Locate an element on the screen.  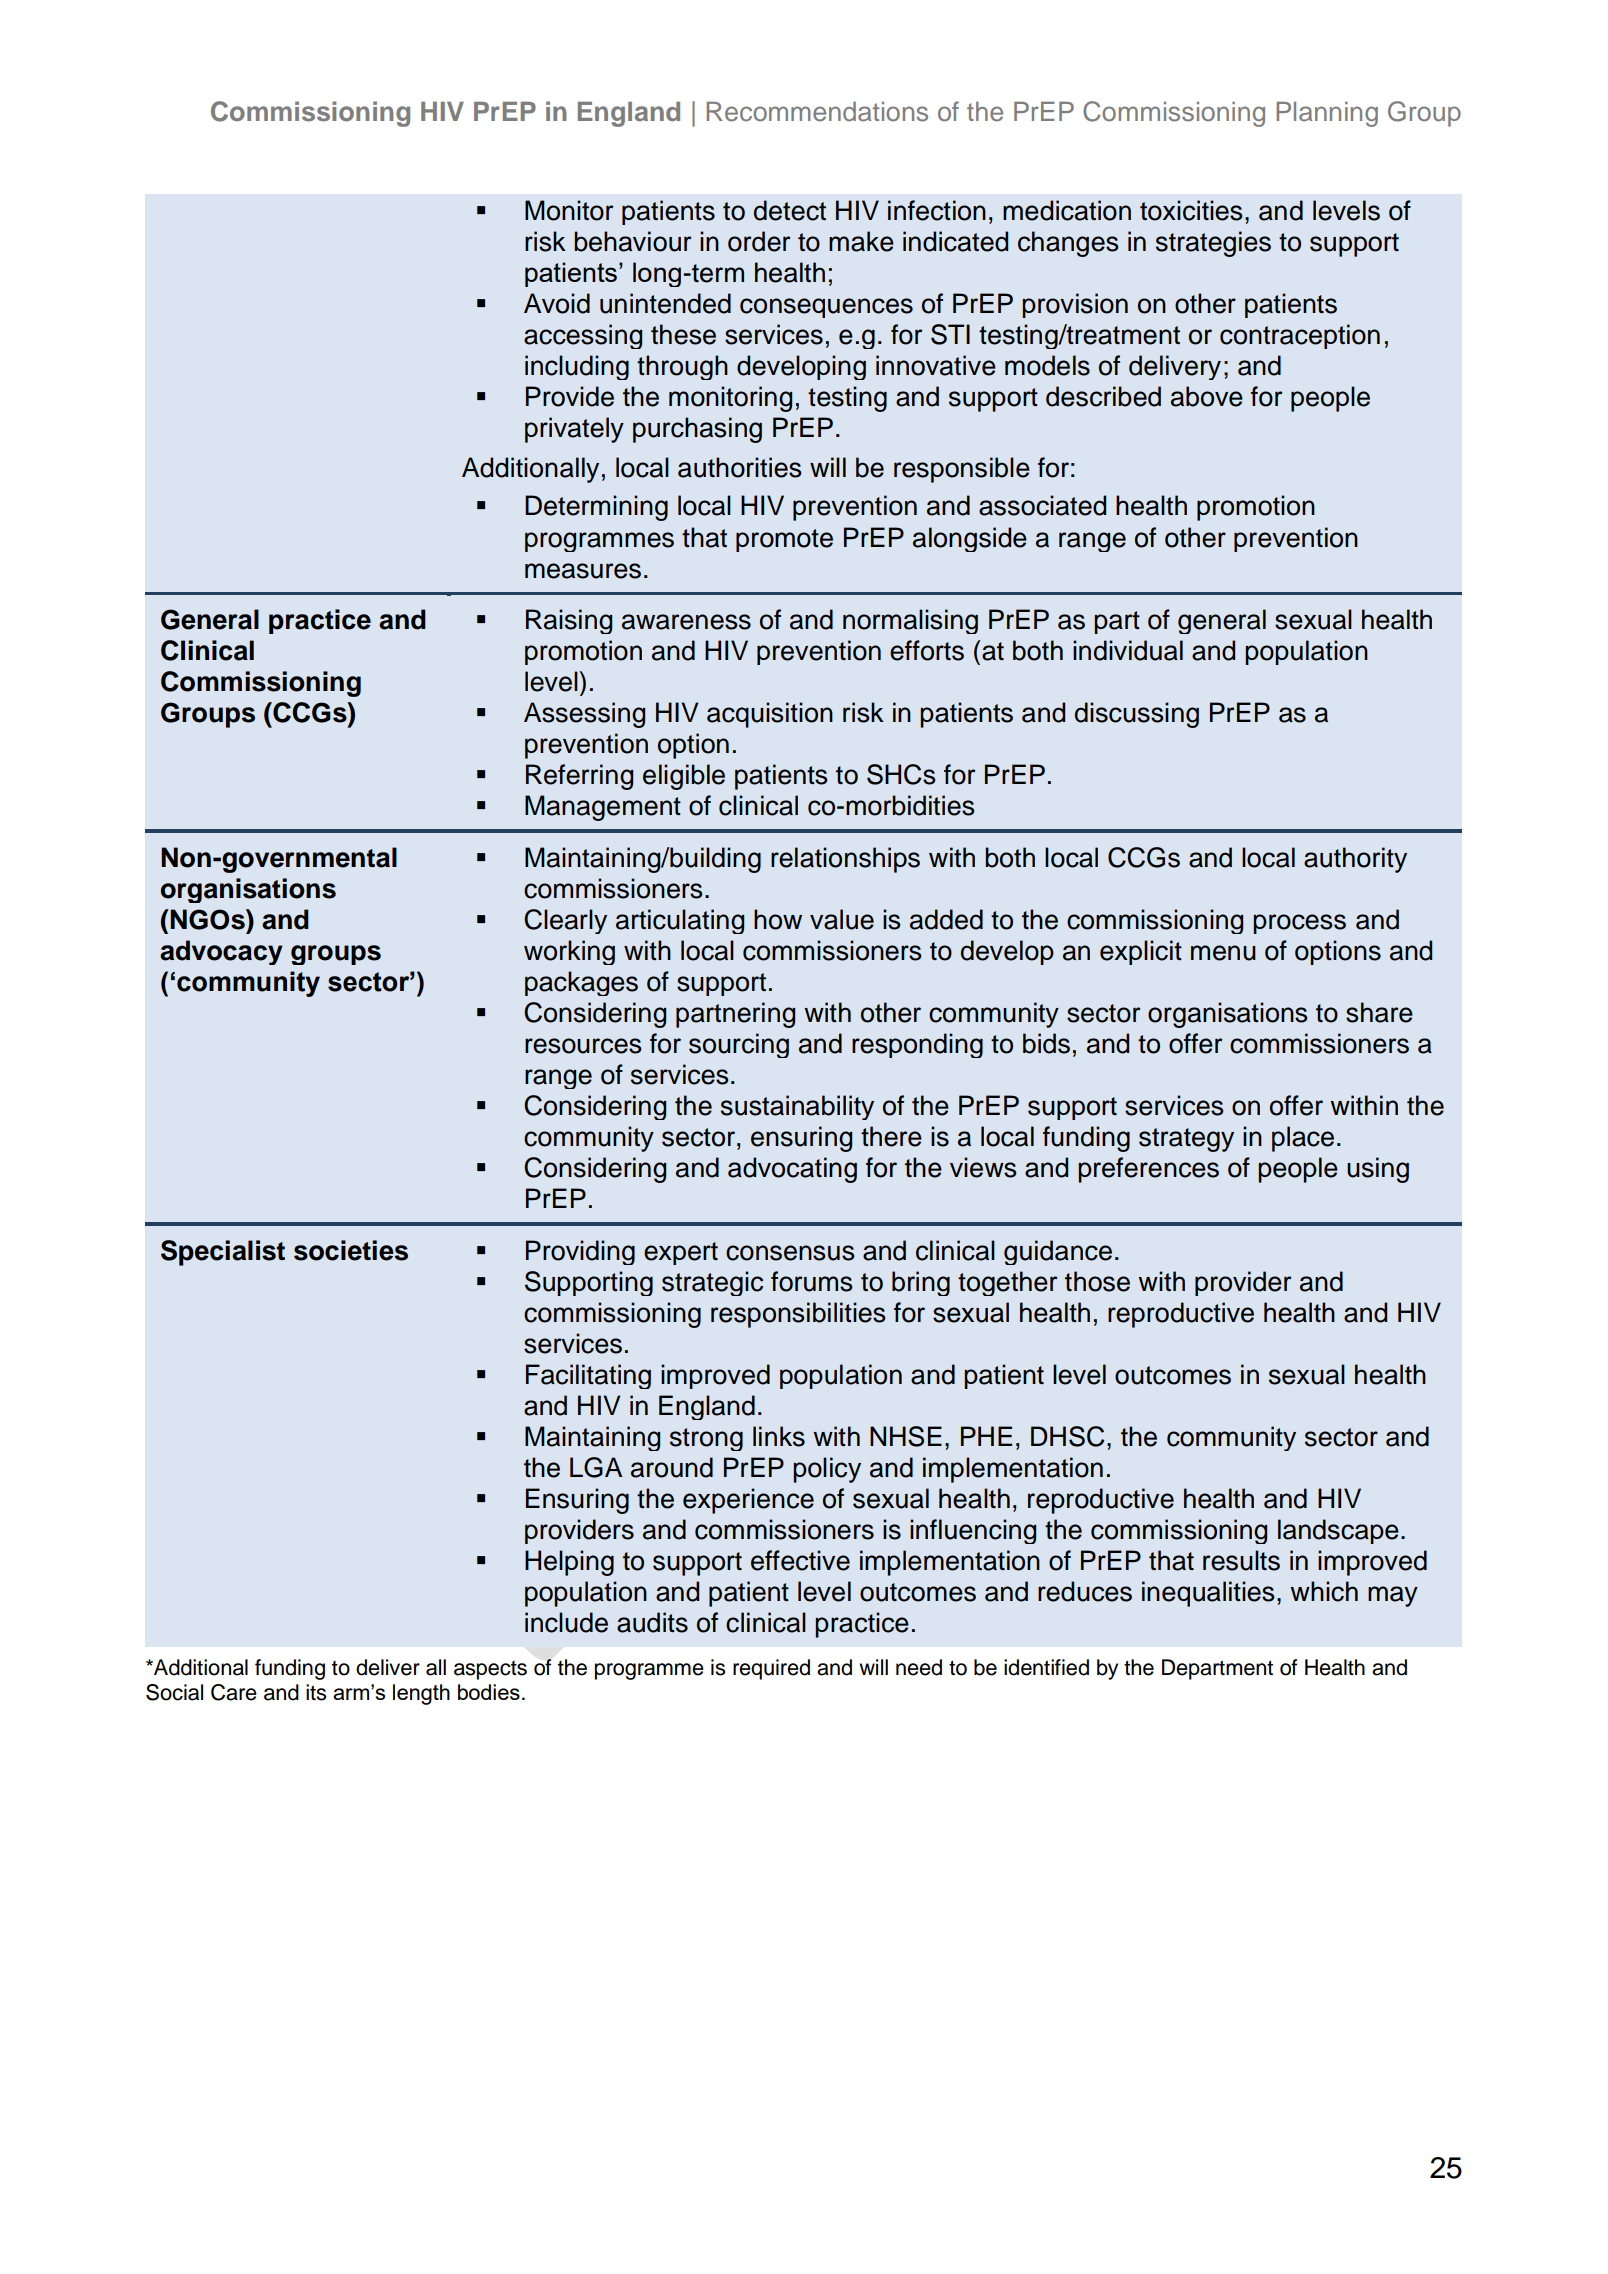
required is located at coordinates (771, 1669).
